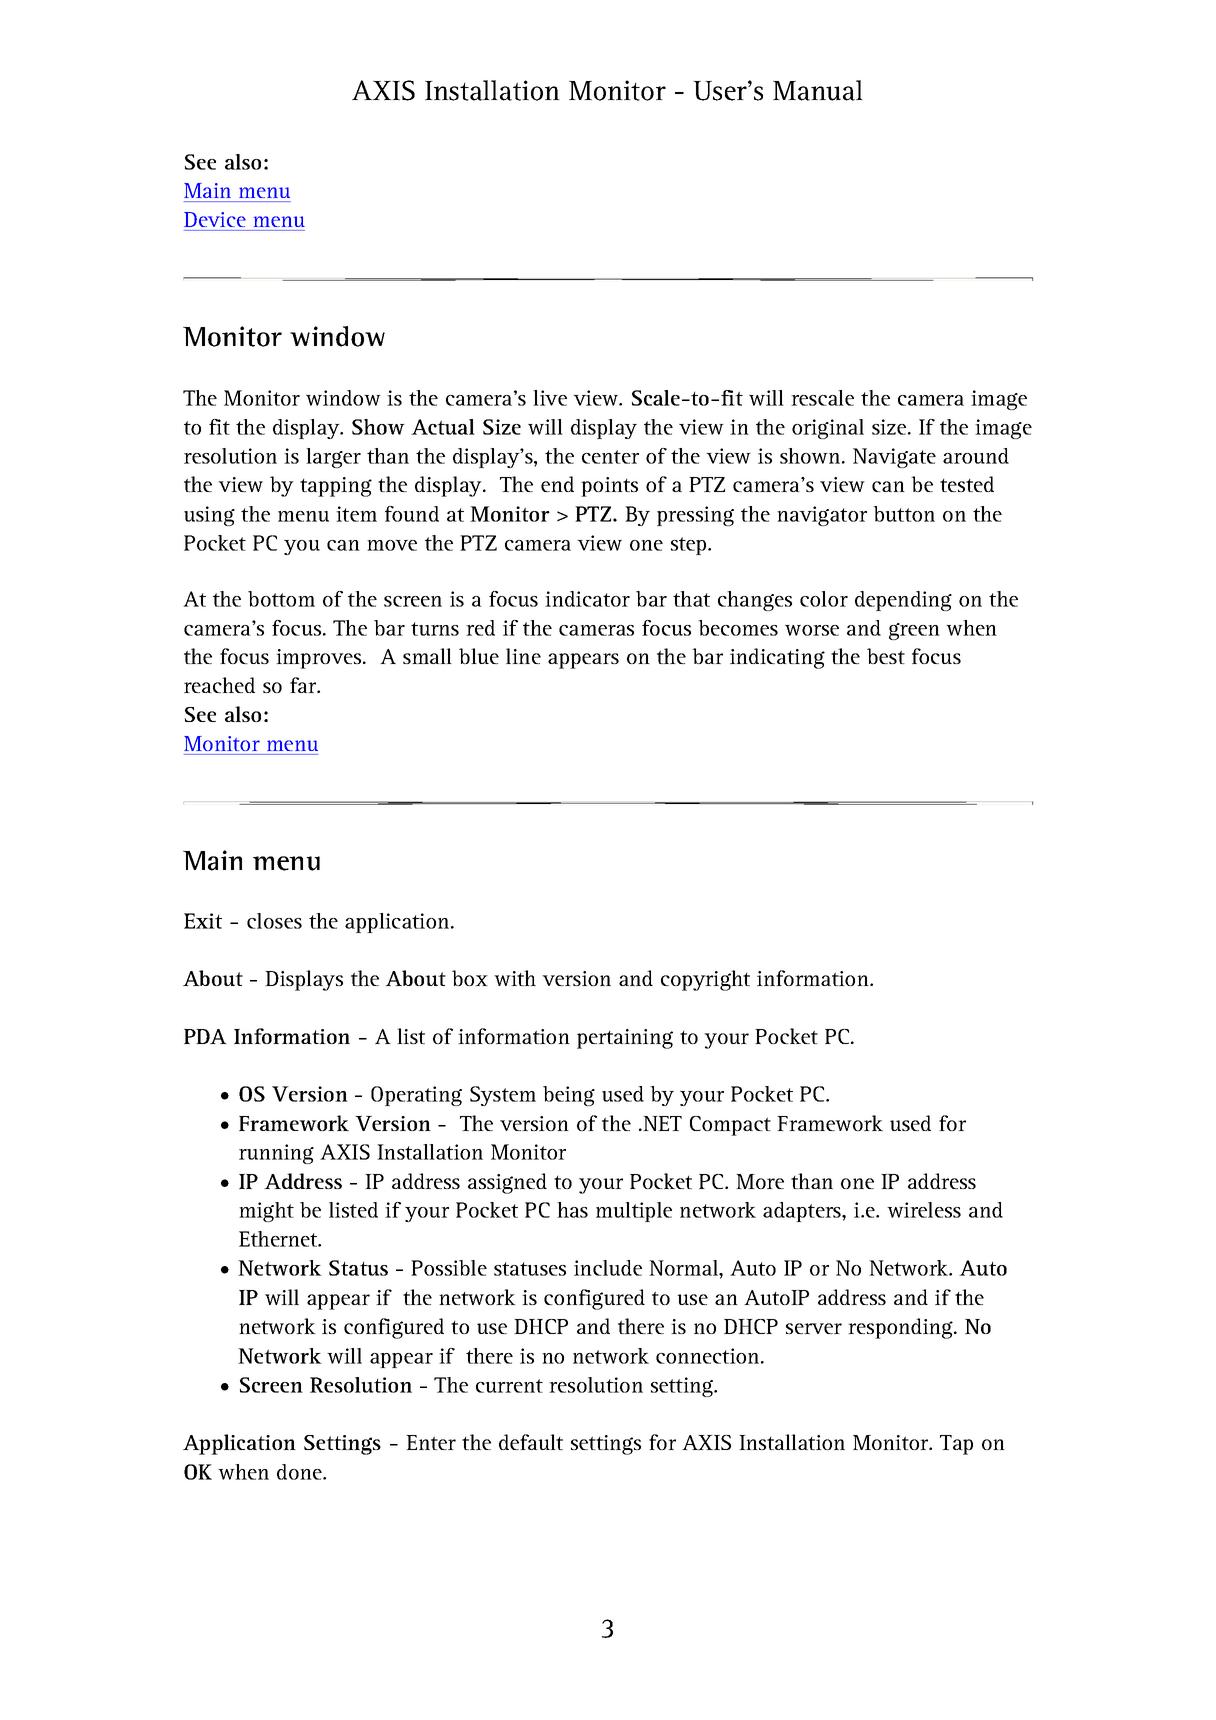 The width and height of the screenshot is (1216, 1720). Describe the element at coordinates (609, 487) in the screenshot. I see `points` at that location.
